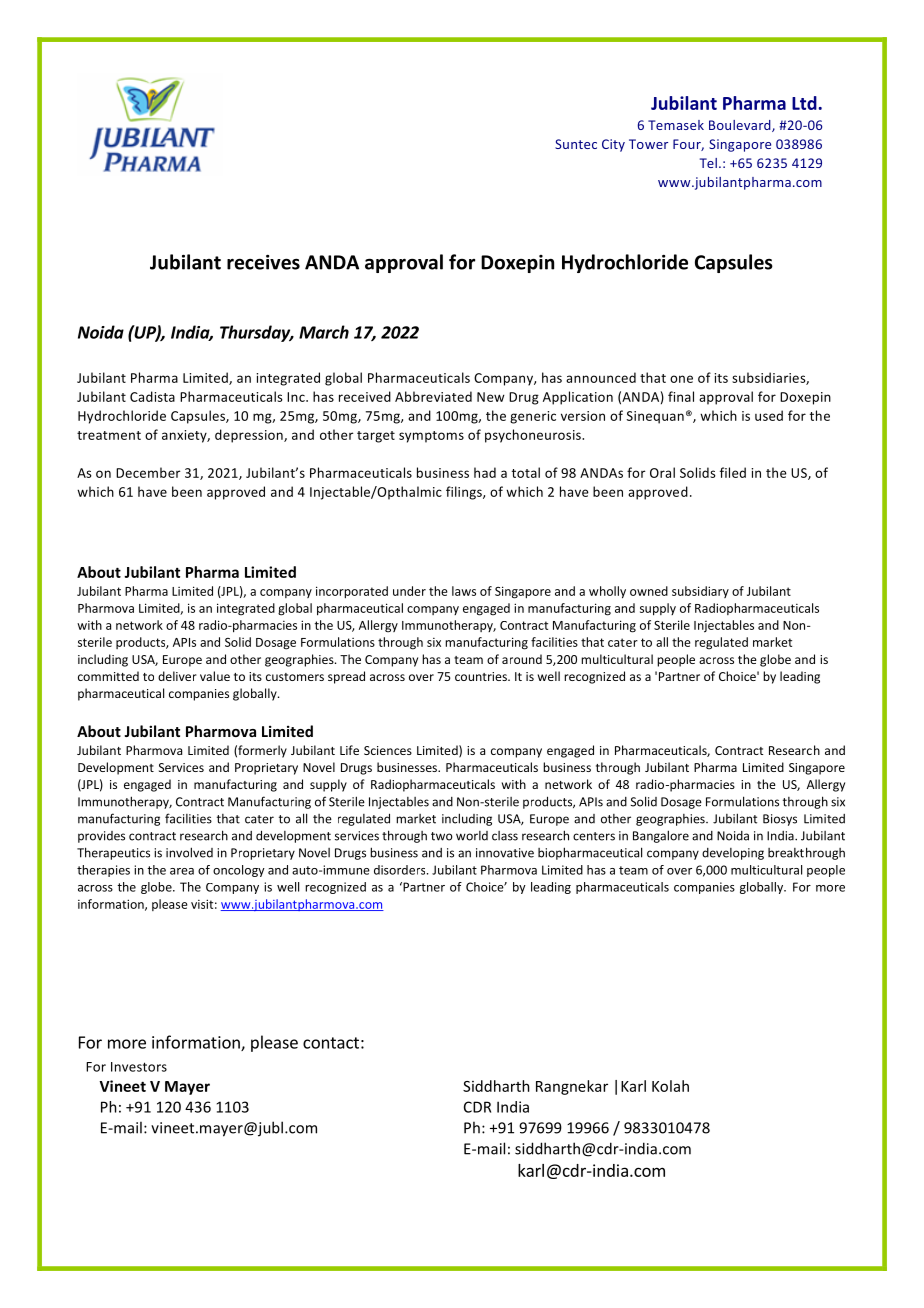  I want to click on Investors, so click(139, 1067).
